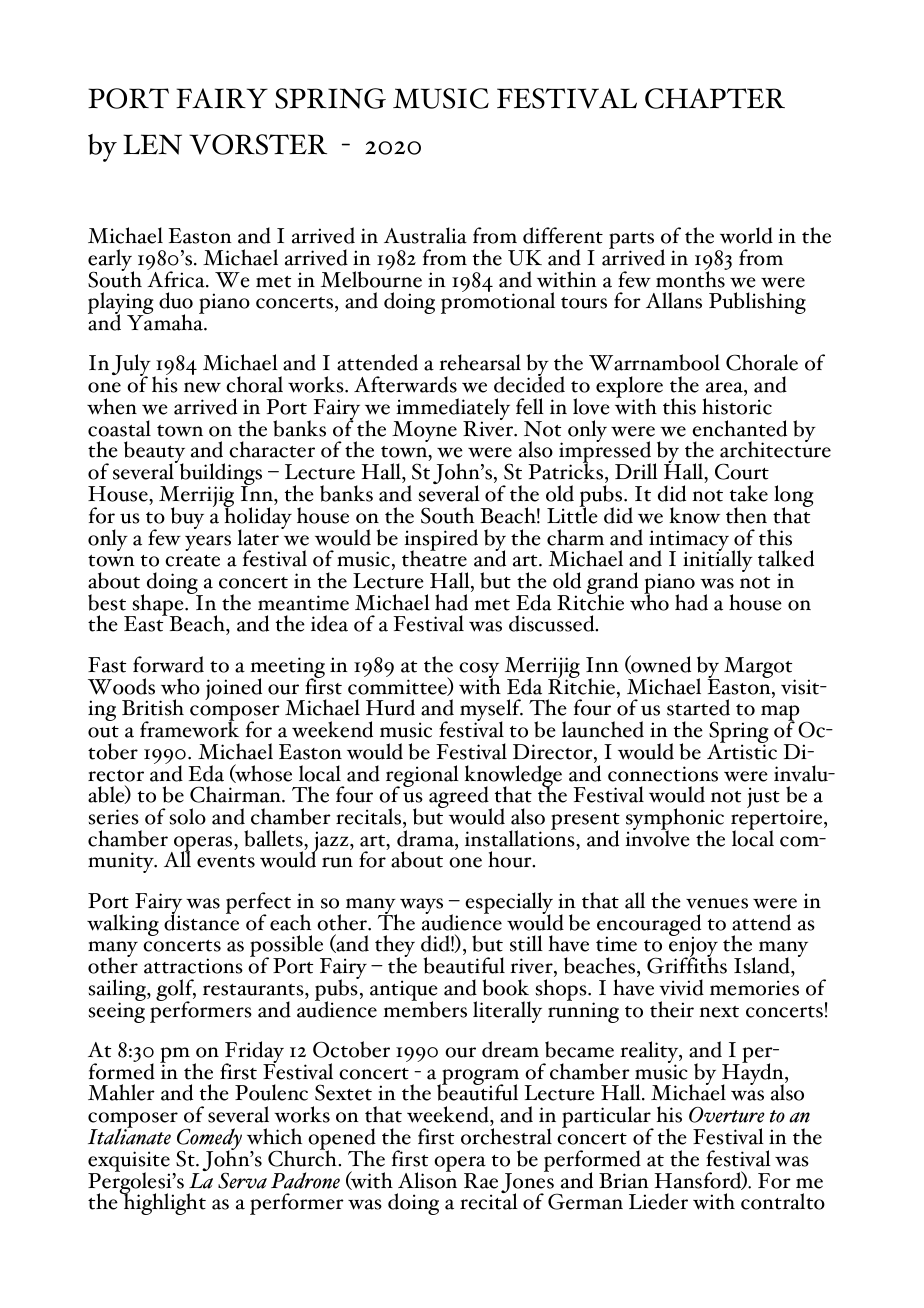  What do you see at coordinates (425, 235) in the document?
I see `Australia` at bounding box center [425, 235].
